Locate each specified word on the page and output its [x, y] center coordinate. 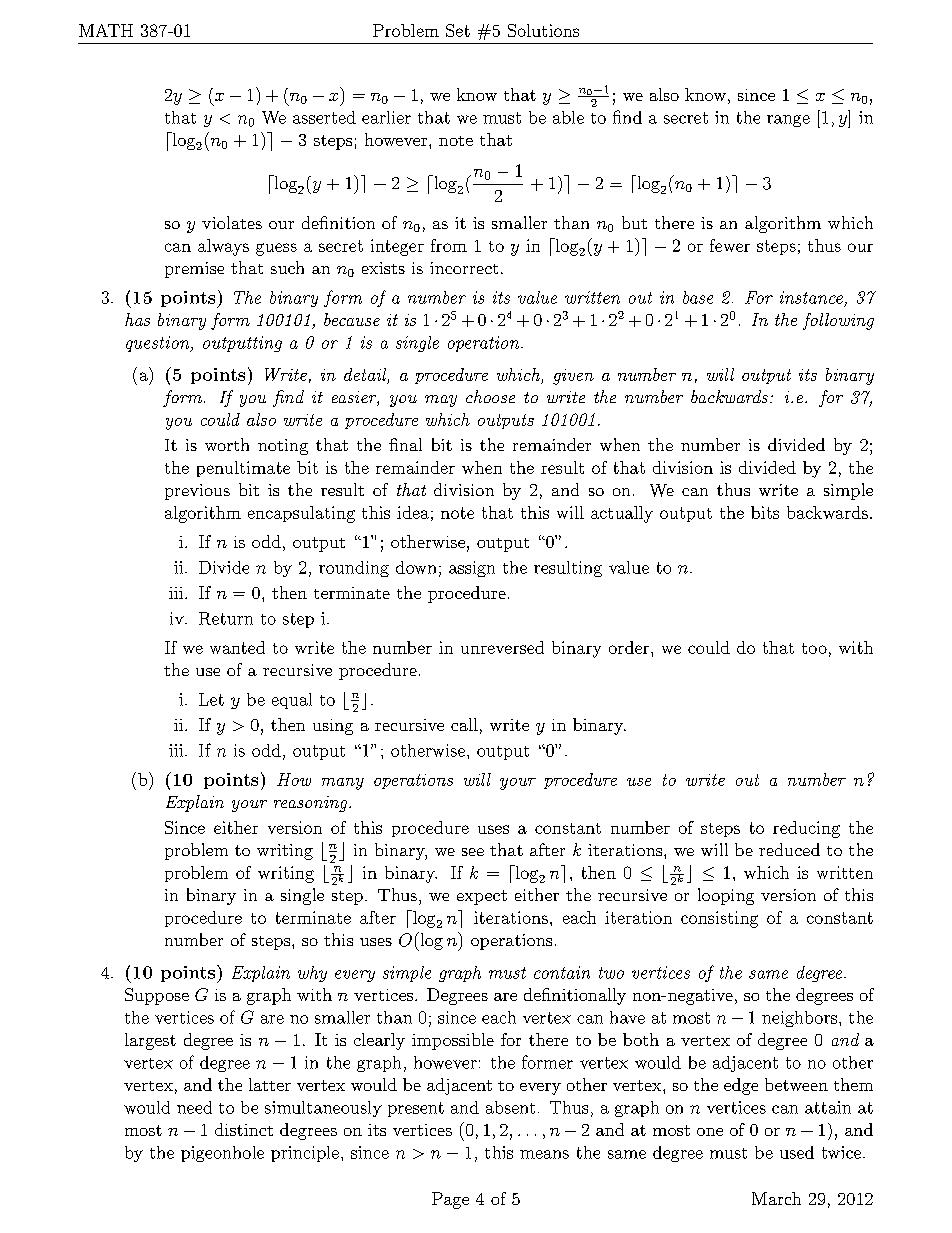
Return [226, 618]
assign [472, 569]
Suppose [157, 996]
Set [458, 30]
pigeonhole [222, 1154]
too [814, 648]
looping [726, 896]
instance [811, 297]
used [797, 1152]
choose [490, 396]
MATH [106, 30]
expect [482, 897]
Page [450, 1200]
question [159, 344]
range [788, 121]
